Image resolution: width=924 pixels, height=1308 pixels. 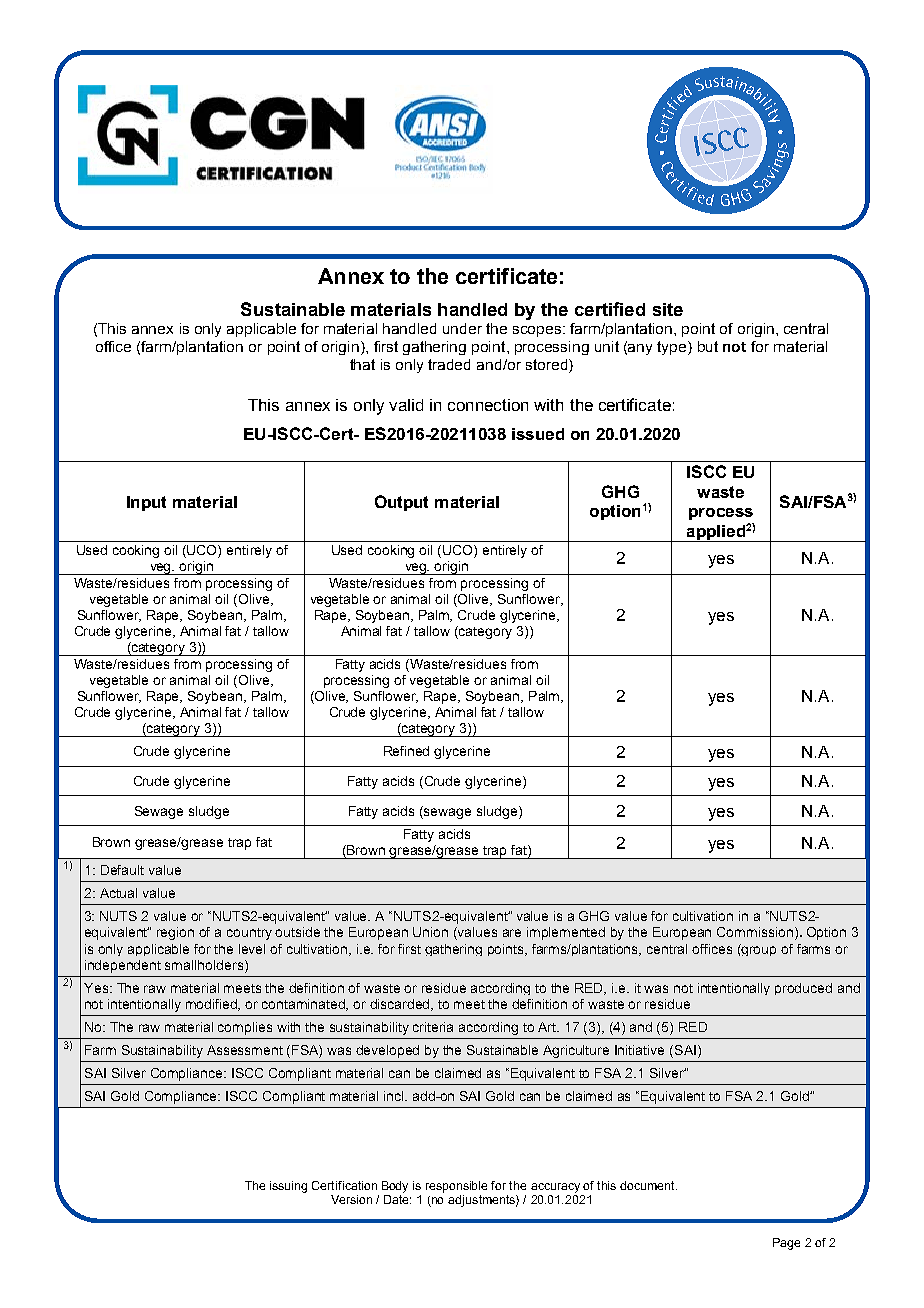 I want to click on Default, so click(x=122, y=870).
